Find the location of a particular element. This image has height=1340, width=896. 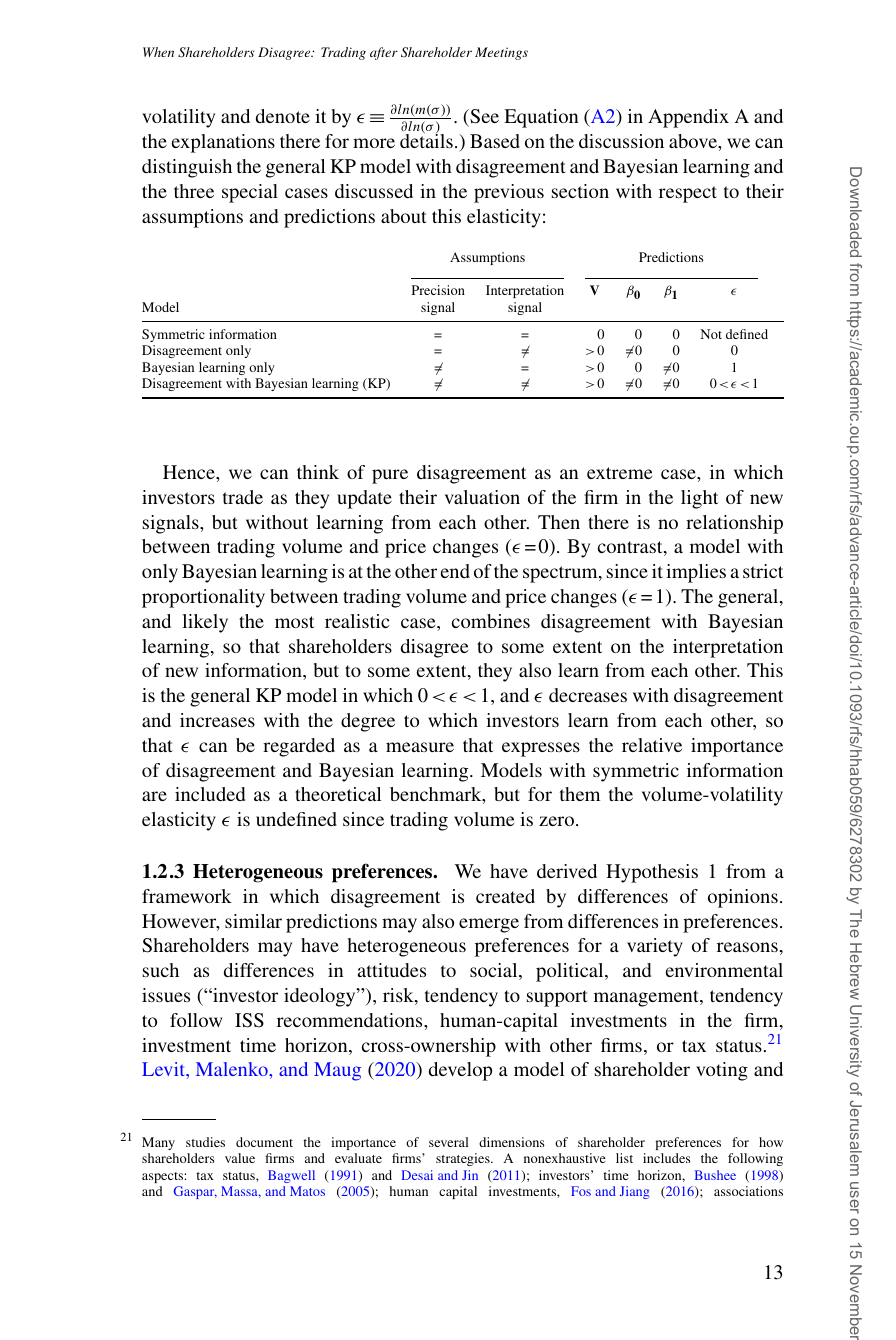

extreme is located at coordinates (619, 473).
